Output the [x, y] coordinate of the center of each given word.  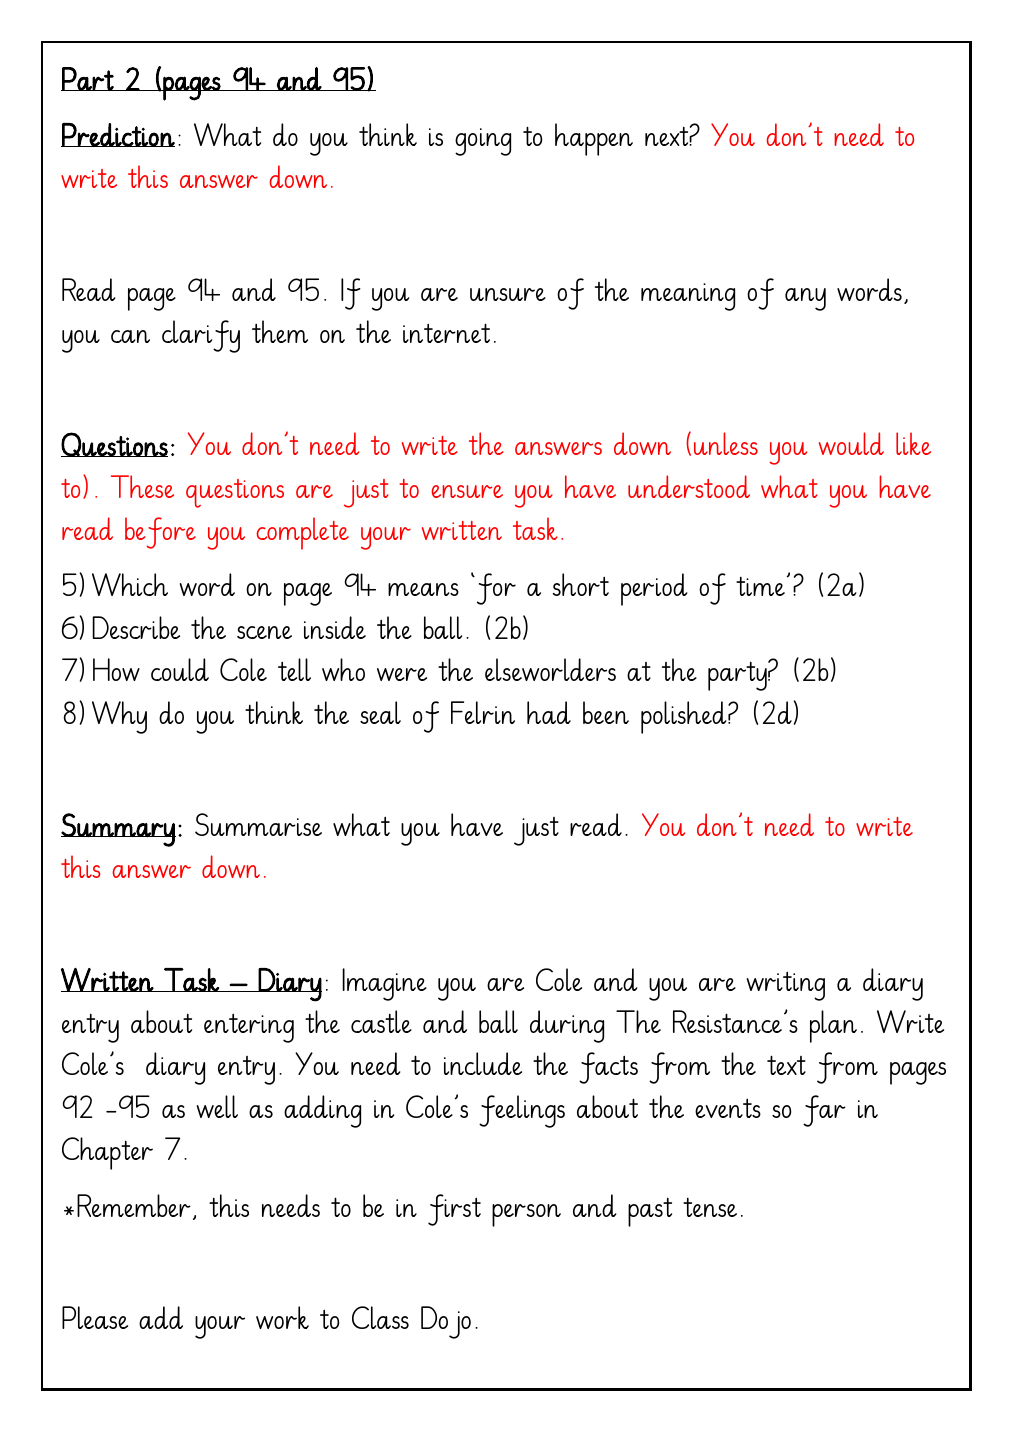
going [483, 142]
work [282, 1317]
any [805, 299]
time [760, 586]
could [180, 669]
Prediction [118, 135]
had [549, 712]
